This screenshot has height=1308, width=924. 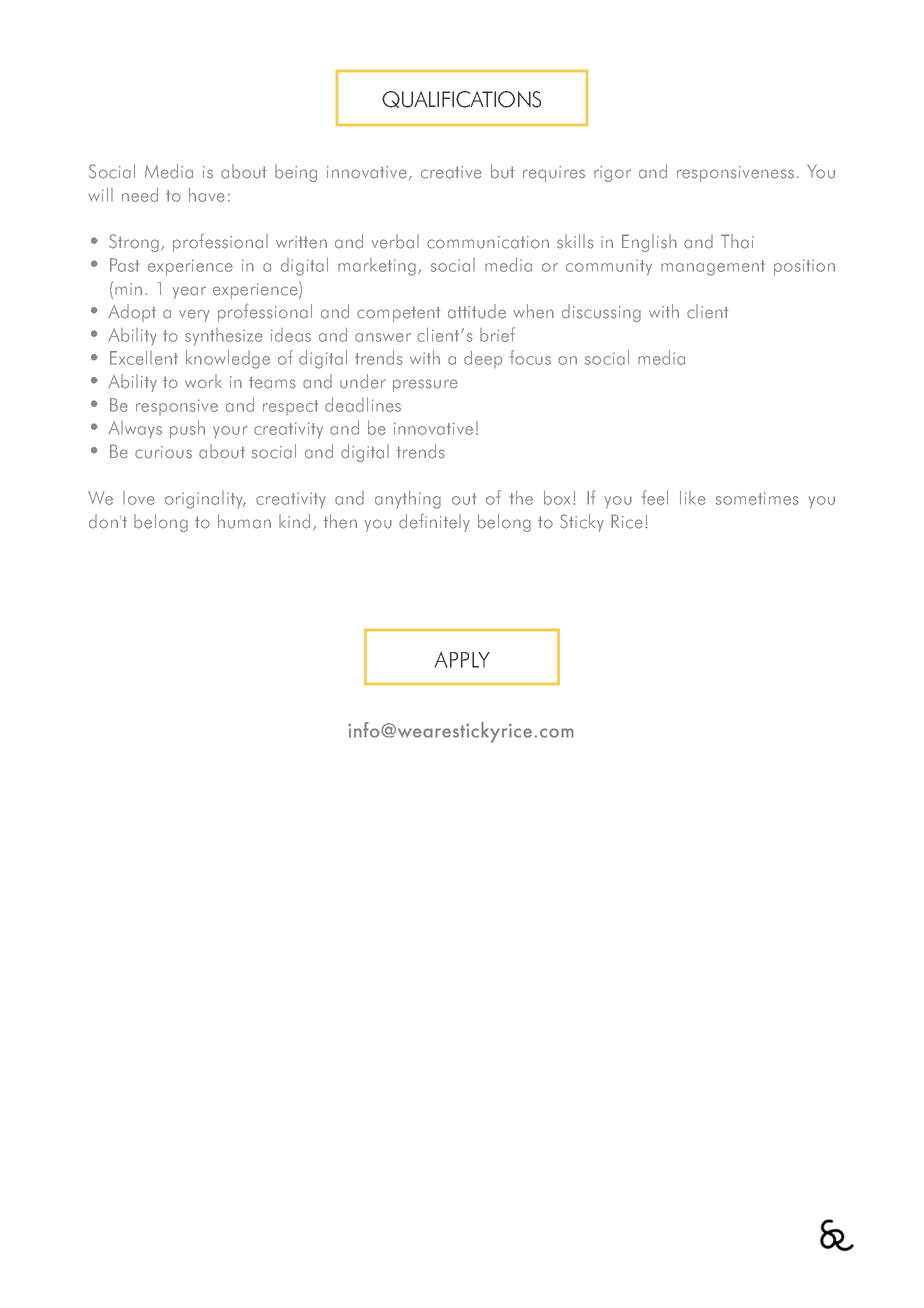 What do you see at coordinates (434, 523) in the screenshot?
I see `definitely` at bounding box center [434, 523].
